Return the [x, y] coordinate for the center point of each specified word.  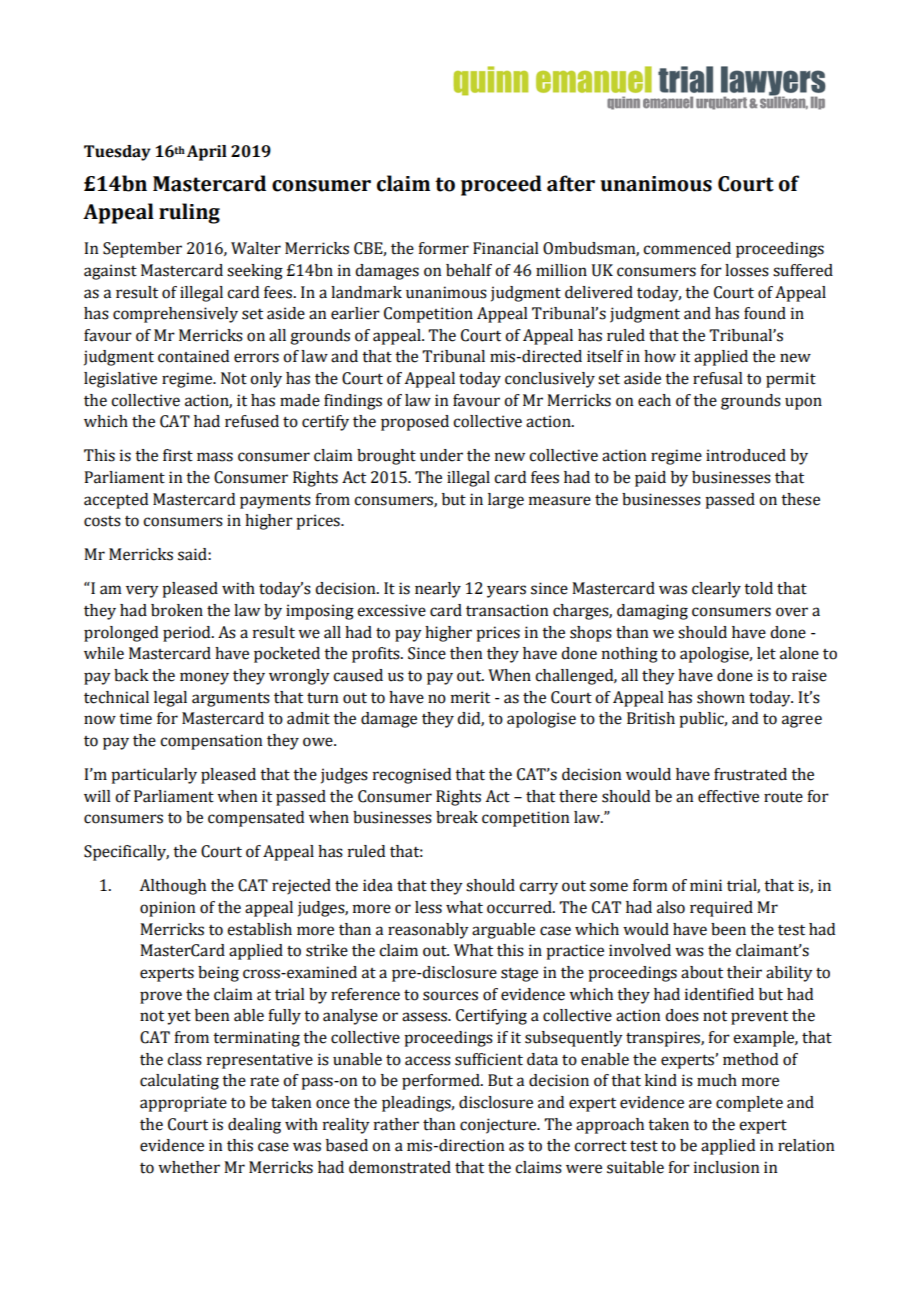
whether [189, 1167]
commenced [687, 248]
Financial [506, 248]
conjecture [499, 1126]
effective [728, 796]
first [178, 455]
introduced [746, 455]
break [457, 817]
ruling [189, 213]
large [506, 501]
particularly [154, 776]
